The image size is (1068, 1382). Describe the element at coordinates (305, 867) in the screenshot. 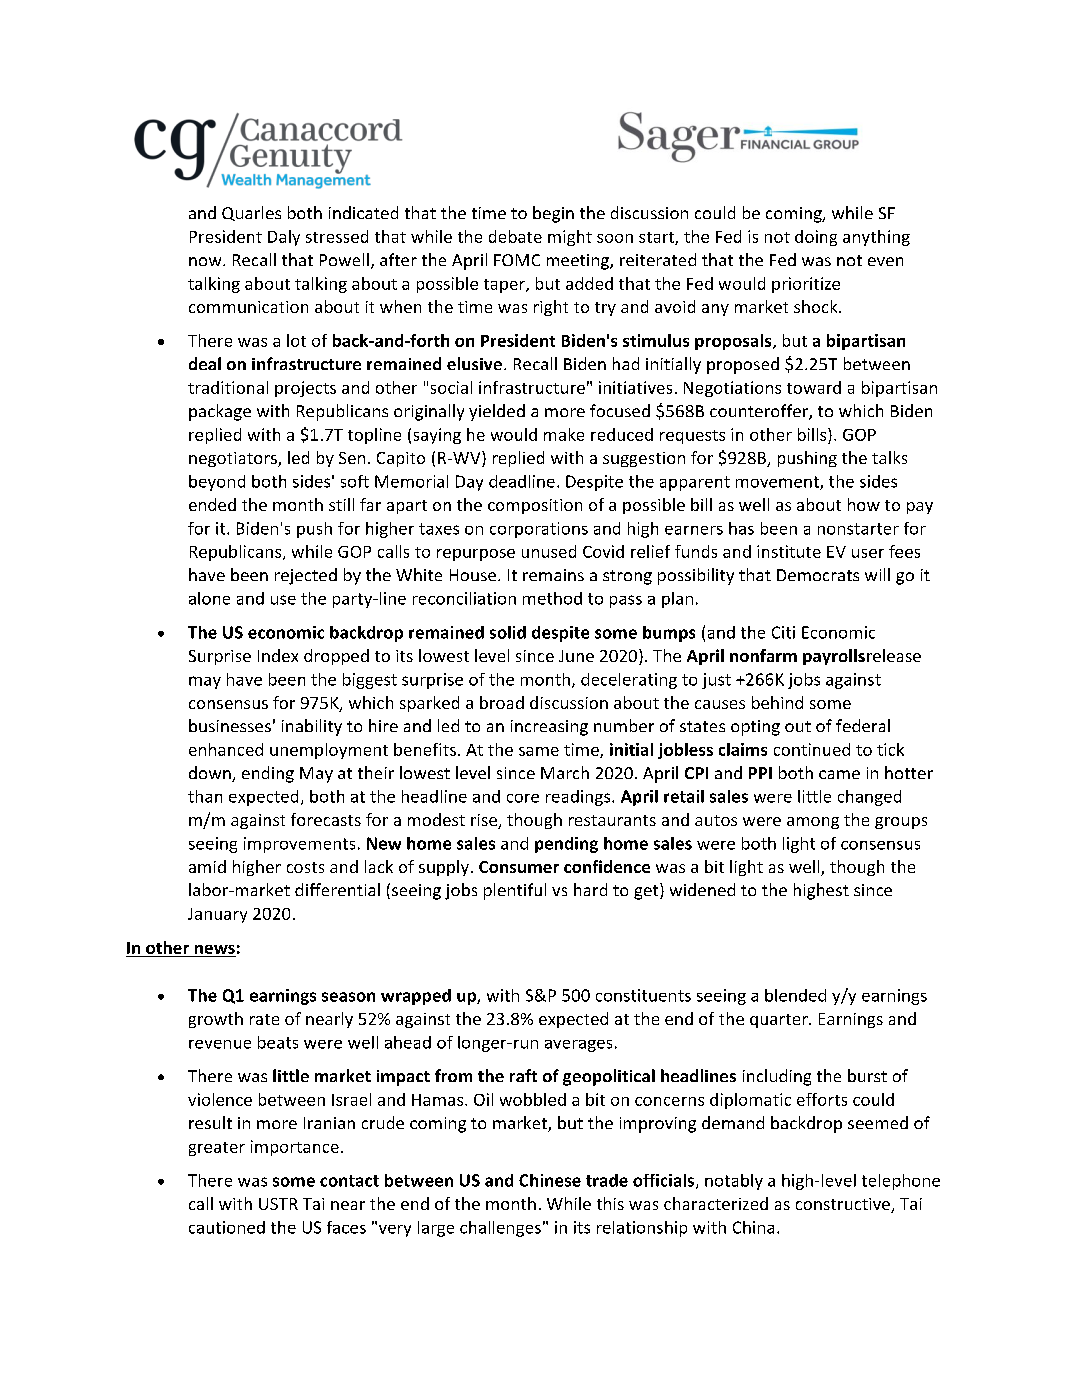

I see `costs` at that location.
